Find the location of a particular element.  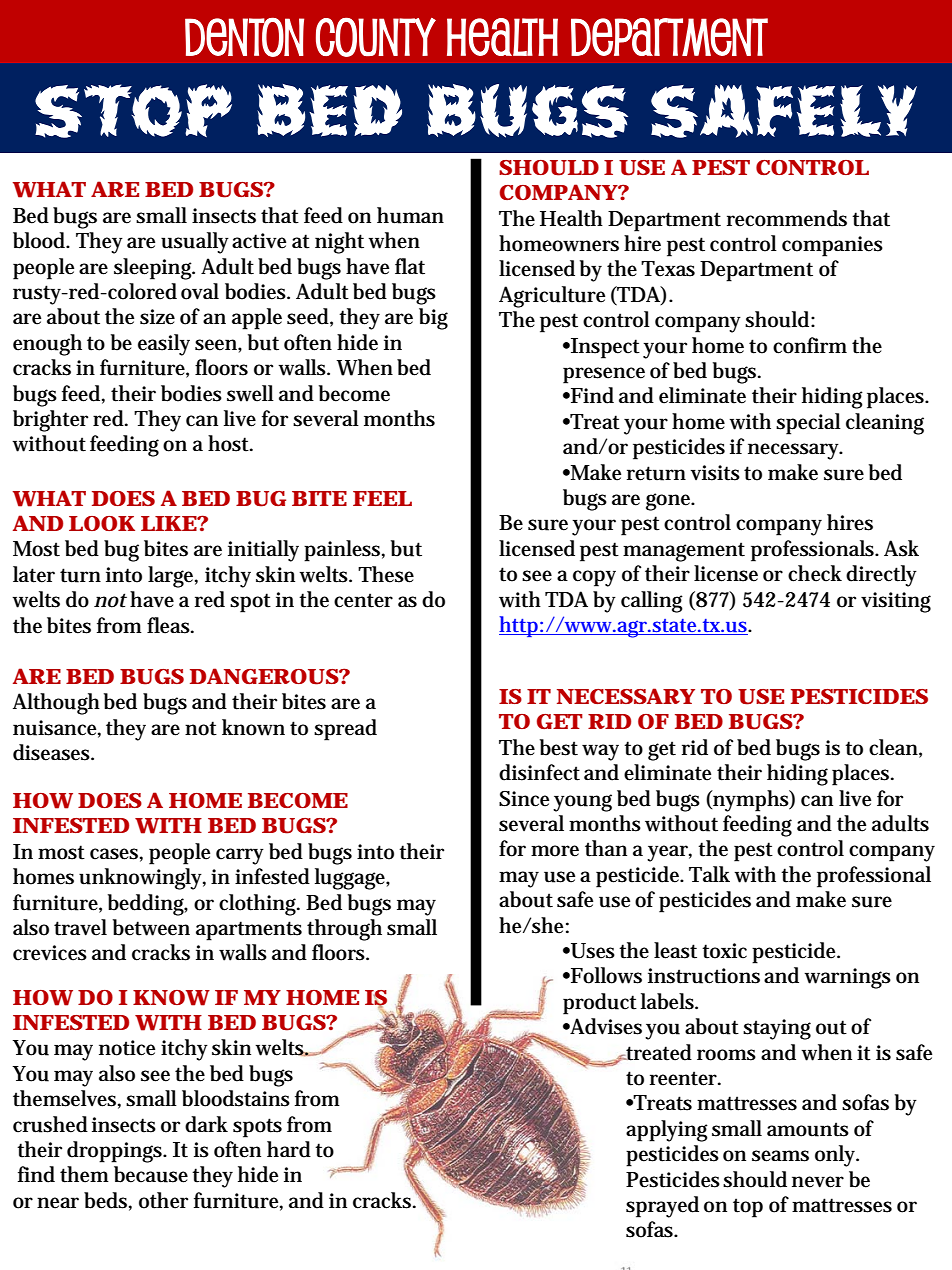

STOP is located at coordinates (133, 111).
